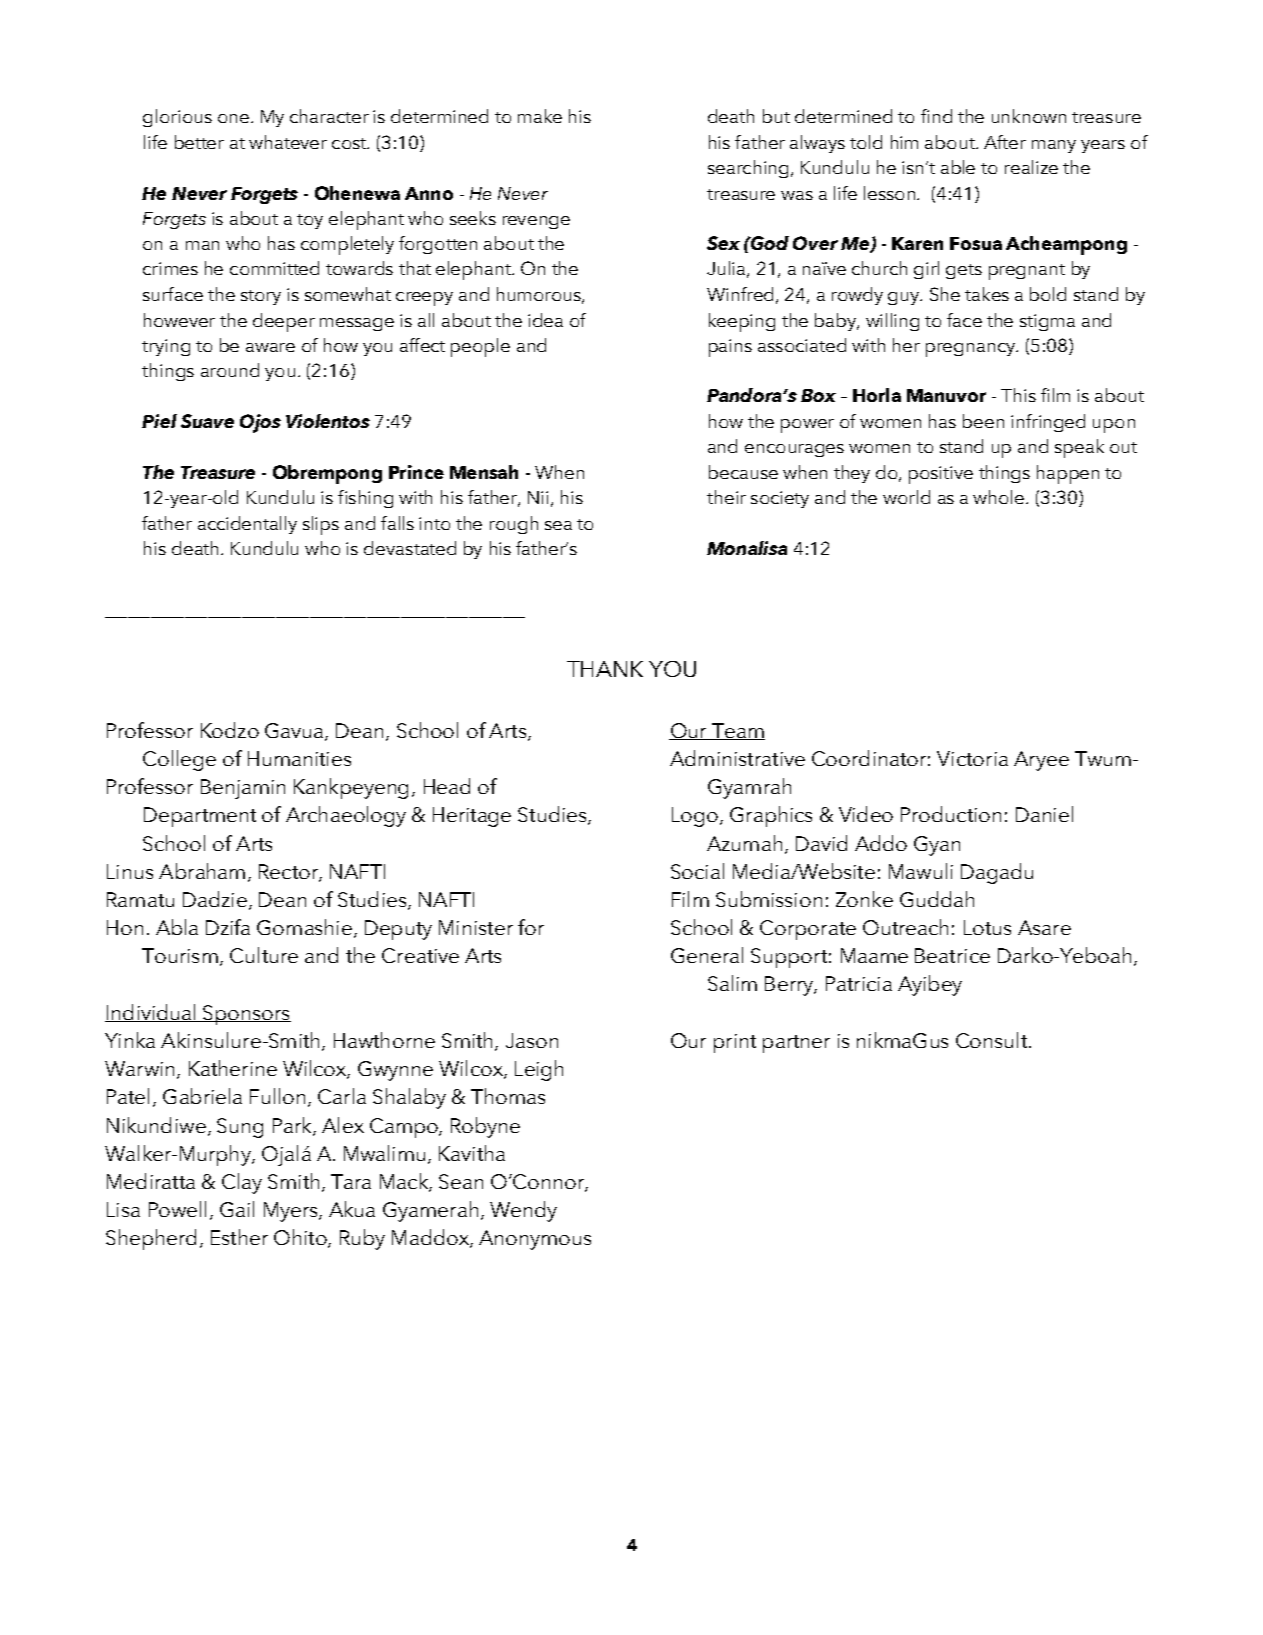 The image size is (1263, 1635). What do you see at coordinates (1000, 497) in the image?
I see `whole` at bounding box center [1000, 497].
